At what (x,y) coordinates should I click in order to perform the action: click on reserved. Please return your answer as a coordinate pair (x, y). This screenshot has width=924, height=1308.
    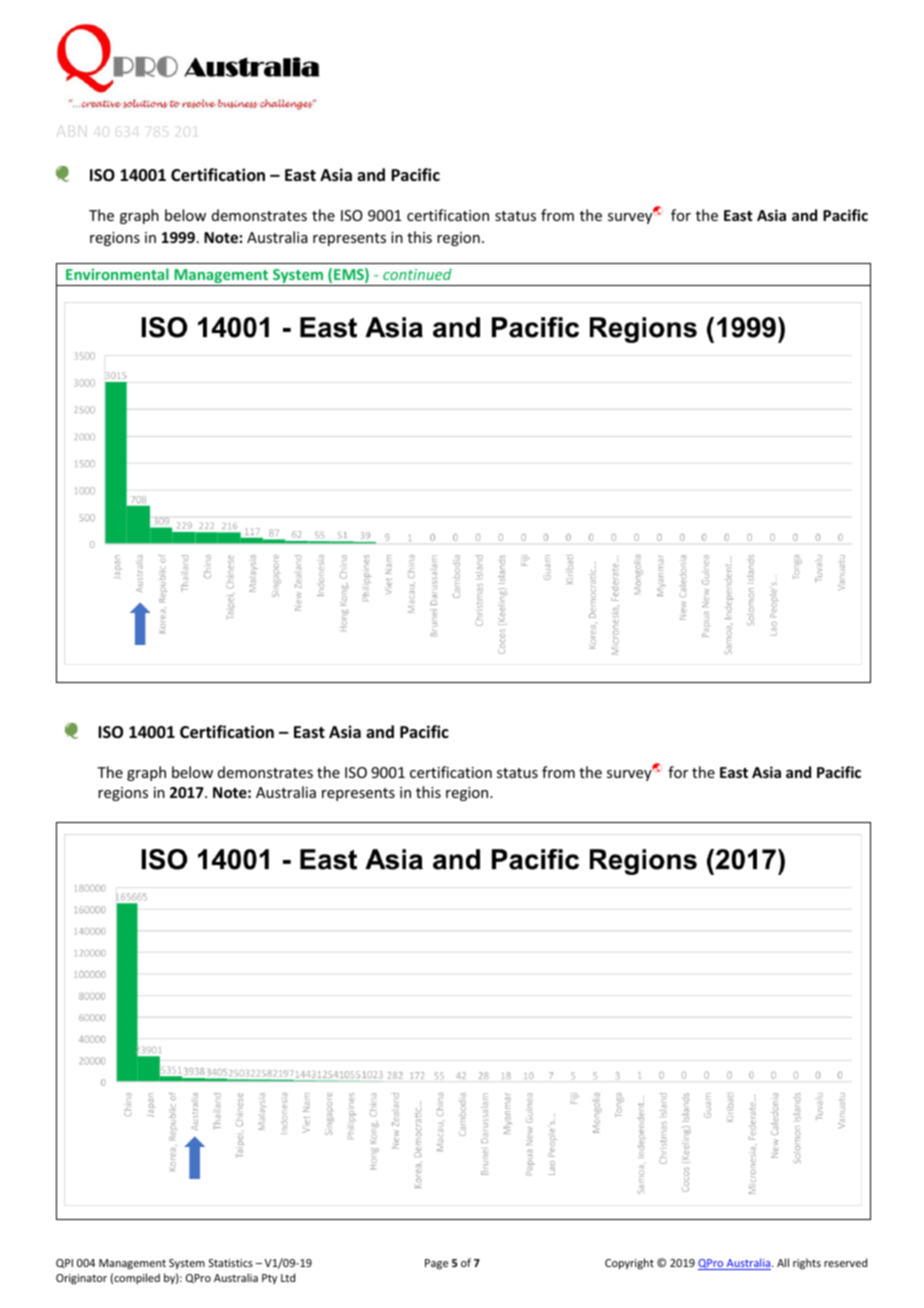
    Looking at the image, I should click on (845, 1262).
